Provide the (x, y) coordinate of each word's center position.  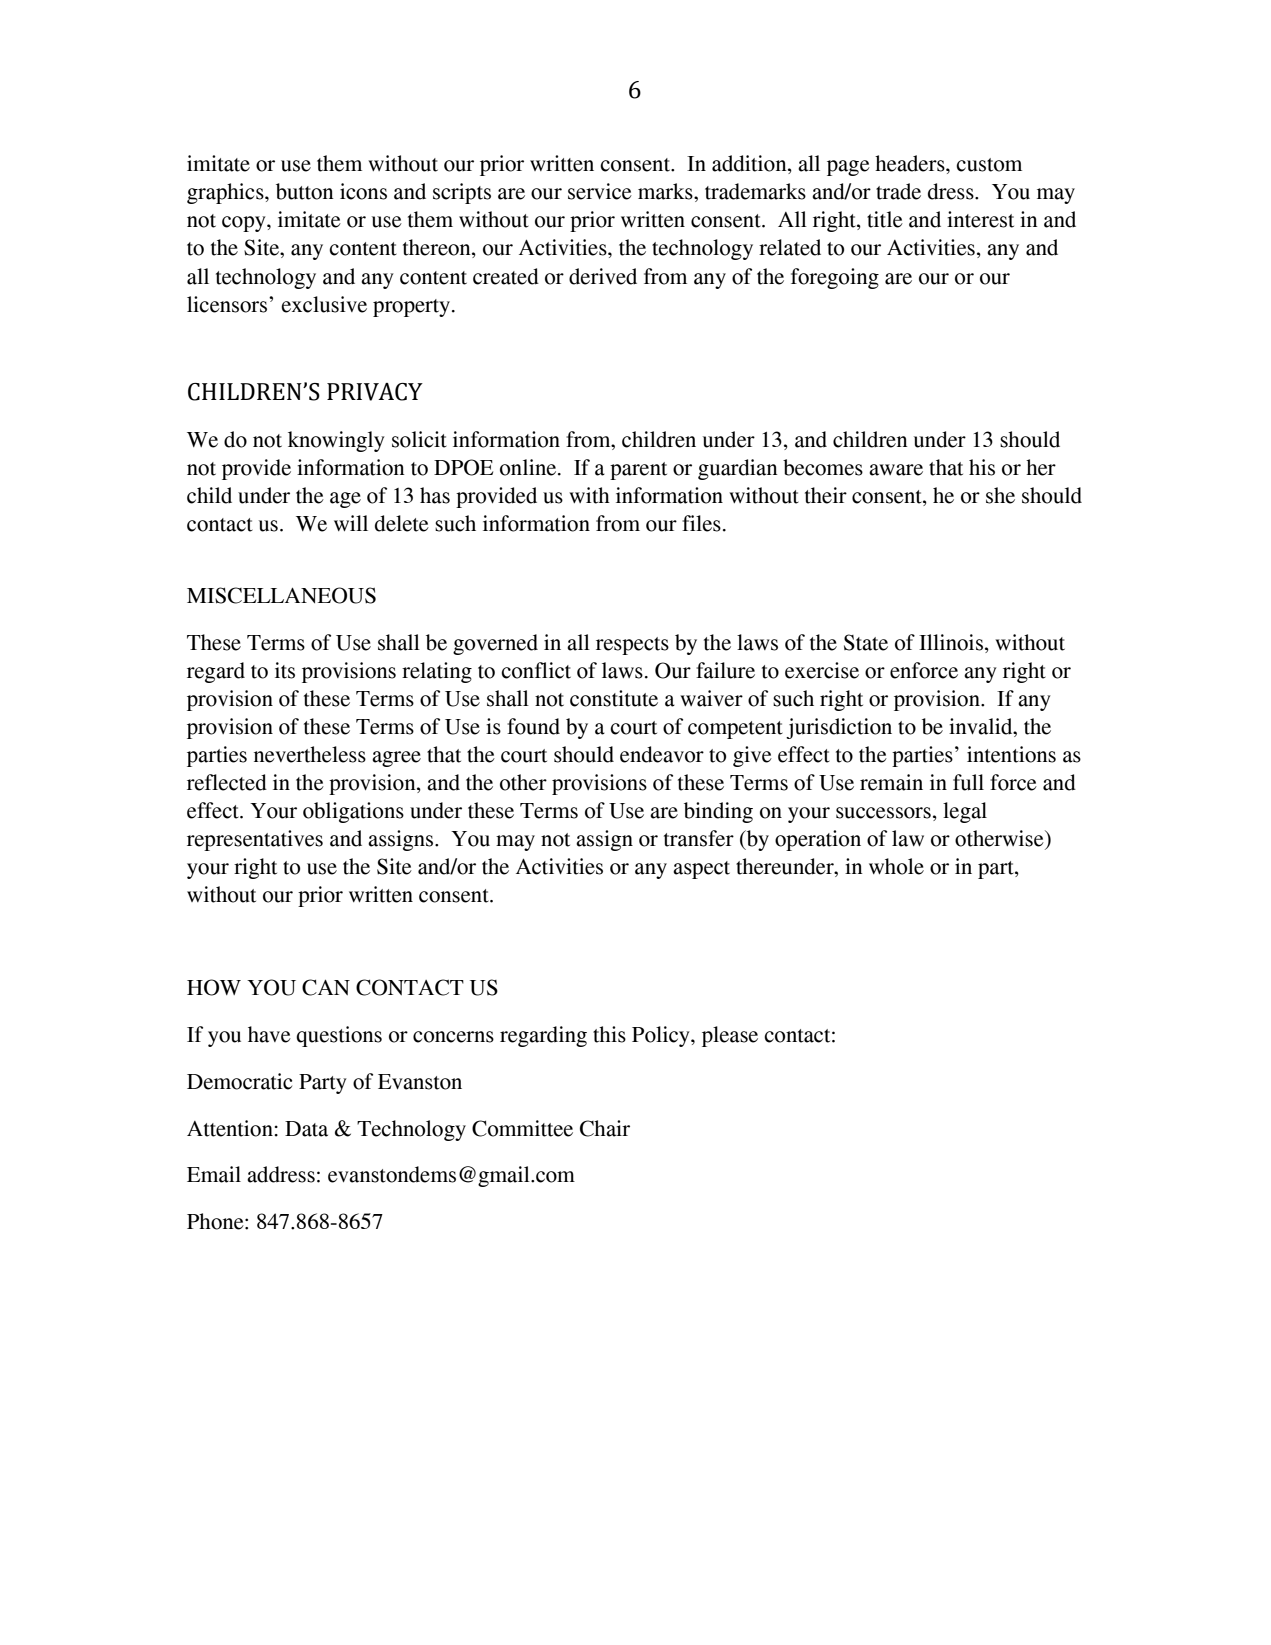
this (609, 1034)
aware (896, 470)
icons (363, 191)
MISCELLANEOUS (281, 595)
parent (638, 471)
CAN (326, 987)
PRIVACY (375, 392)
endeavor (662, 754)
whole (896, 866)
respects (632, 646)
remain (891, 782)
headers (911, 163)
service (600, 191)
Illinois (951, 642)
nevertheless (310, 754)
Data (306, 1129)
